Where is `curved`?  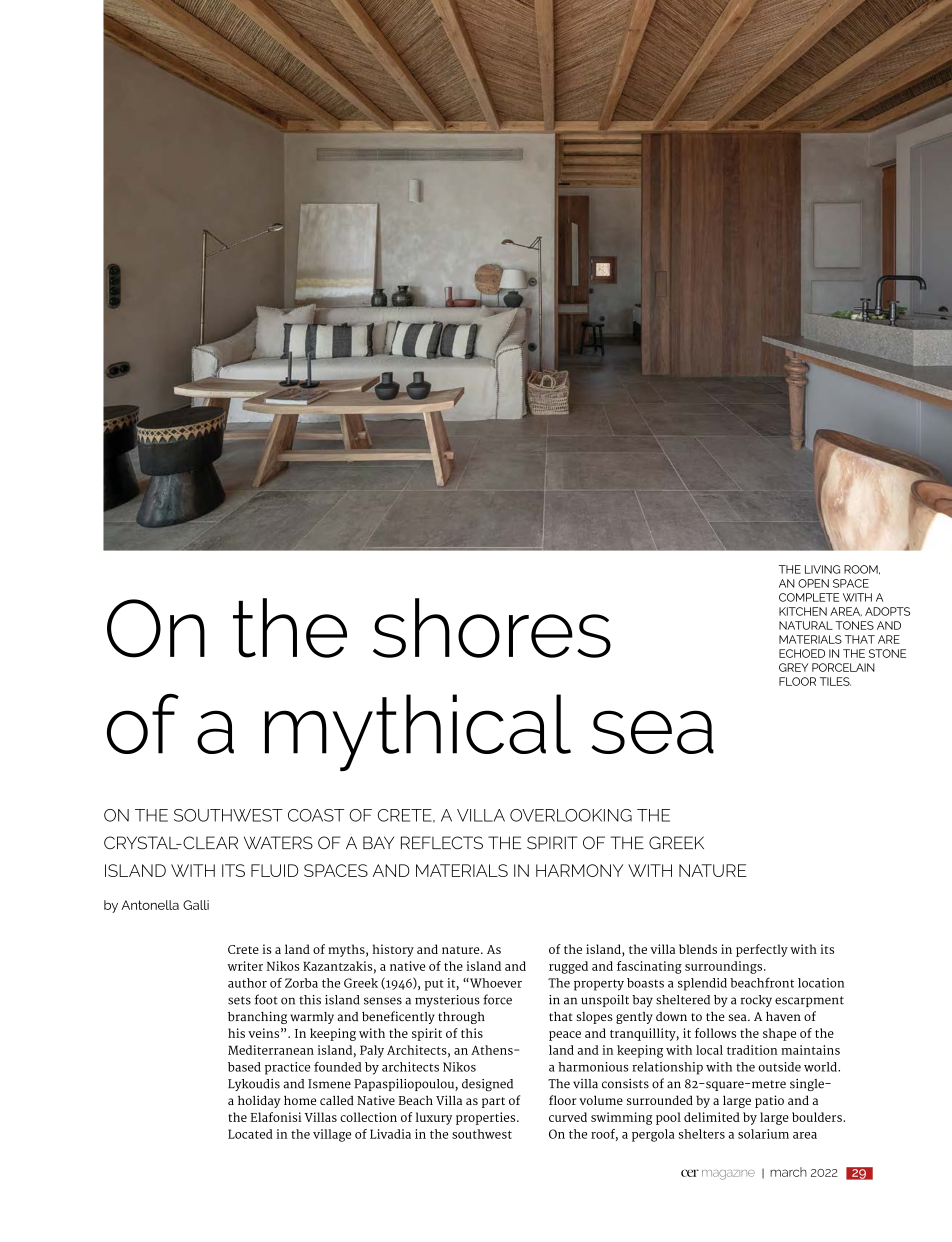 curved is located at coordinates (568, 1117).
